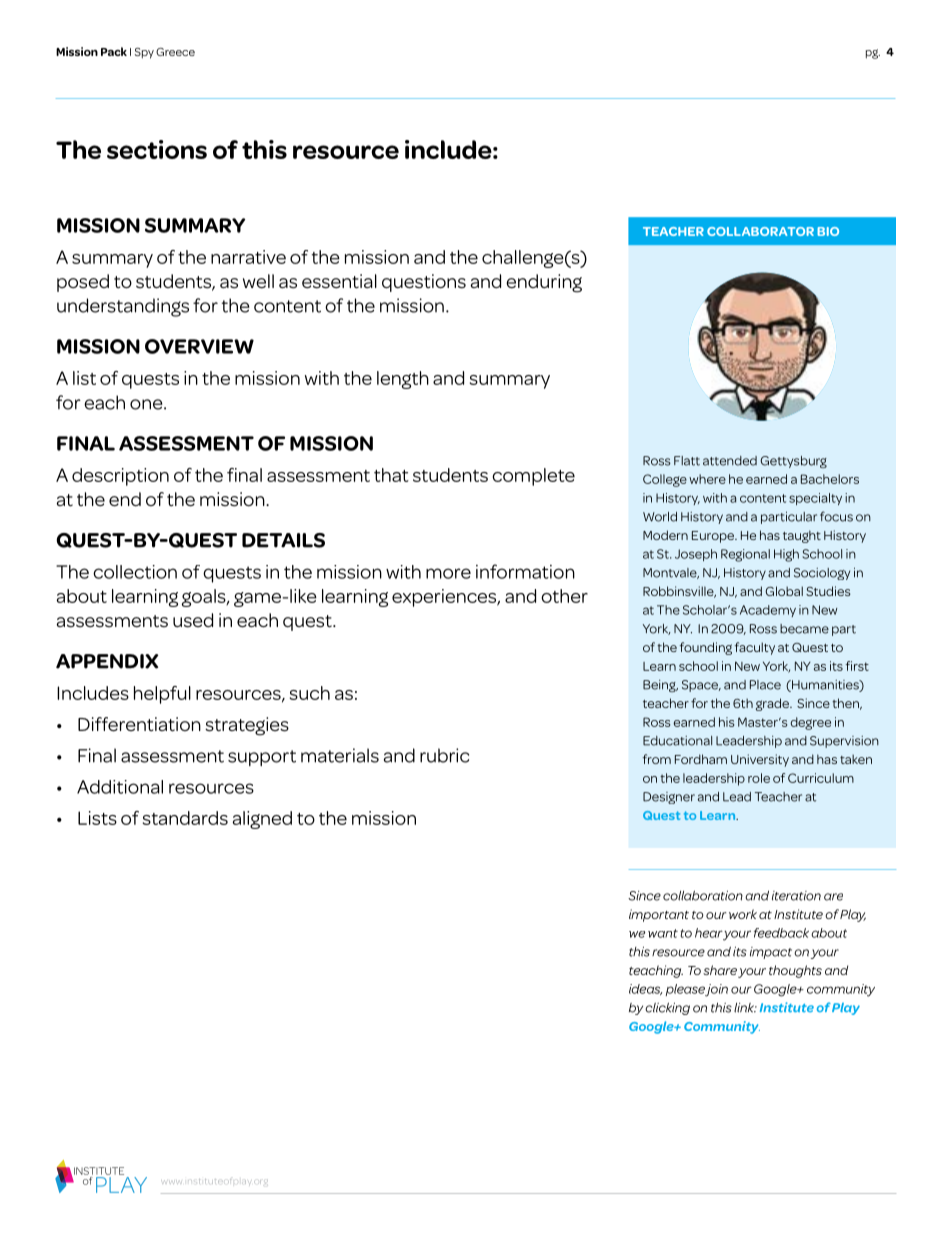 Image resolution: width=952 pixels, height=1233 pixels. Describe the element at coordinates (645, 989) in the image. I see `ideas` at that location.
